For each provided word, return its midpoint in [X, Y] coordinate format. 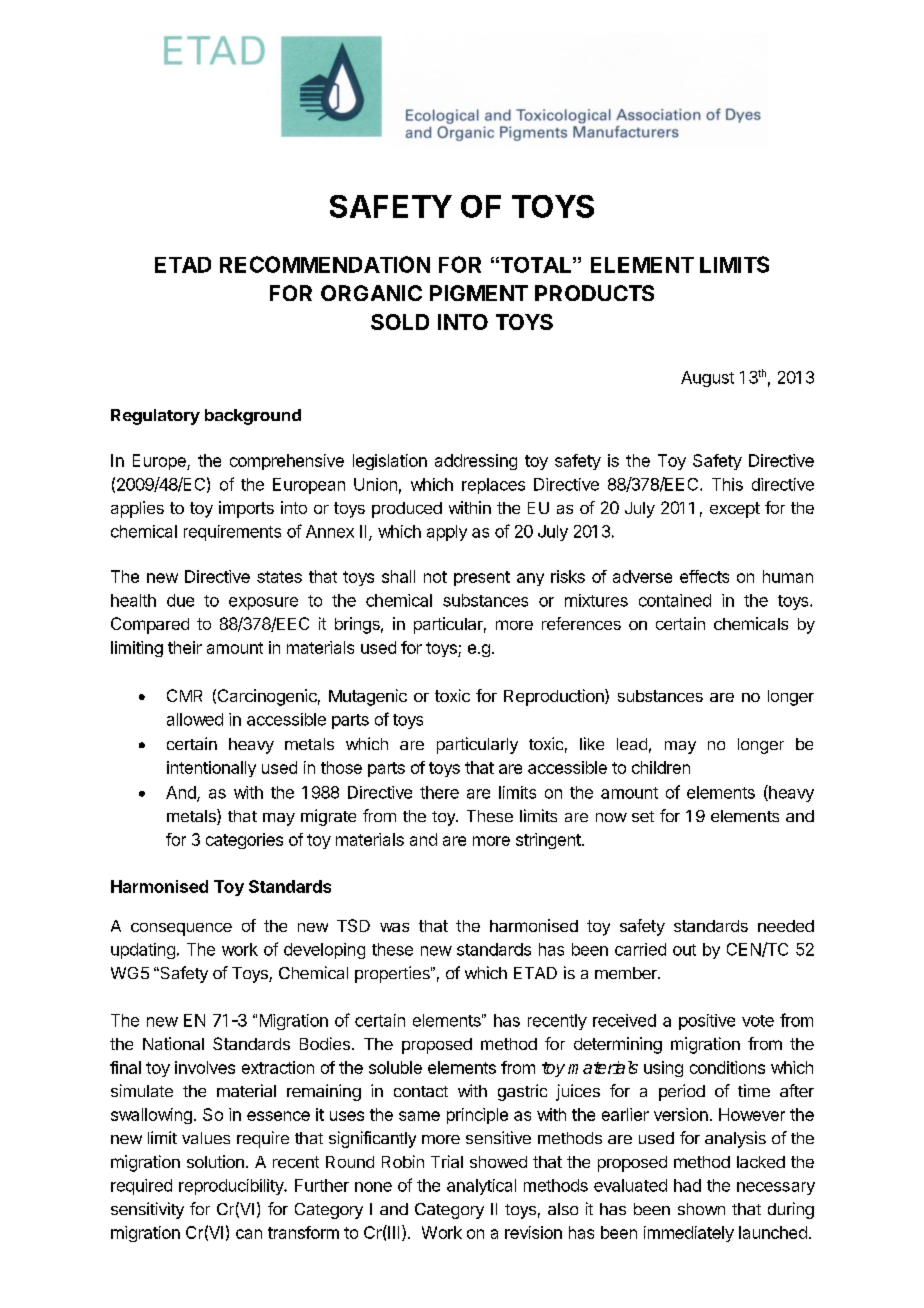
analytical [481, 1187]
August [707, 379]
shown [701, 1209]
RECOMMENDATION [325, 264]
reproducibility [232, 1187]
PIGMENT [479, 293]
